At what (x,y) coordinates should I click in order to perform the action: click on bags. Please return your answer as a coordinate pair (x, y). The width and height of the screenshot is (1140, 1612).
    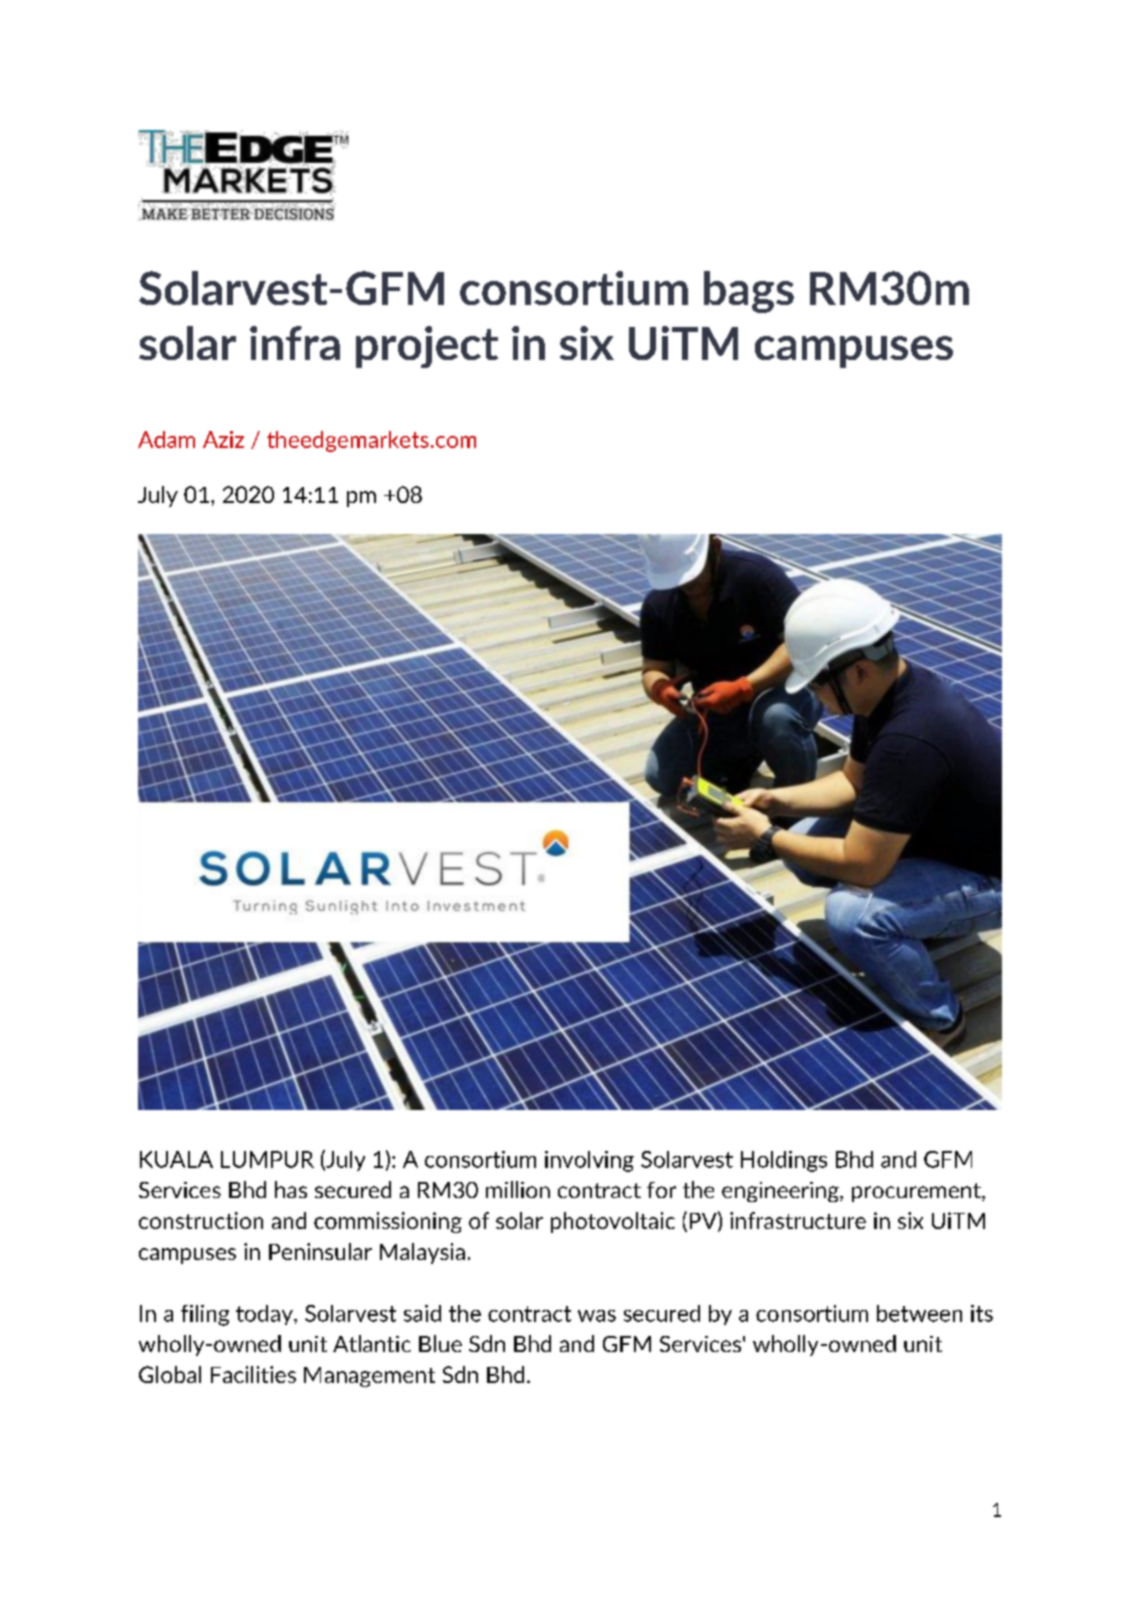
    Looking at the image, I should click on (749, 292).
